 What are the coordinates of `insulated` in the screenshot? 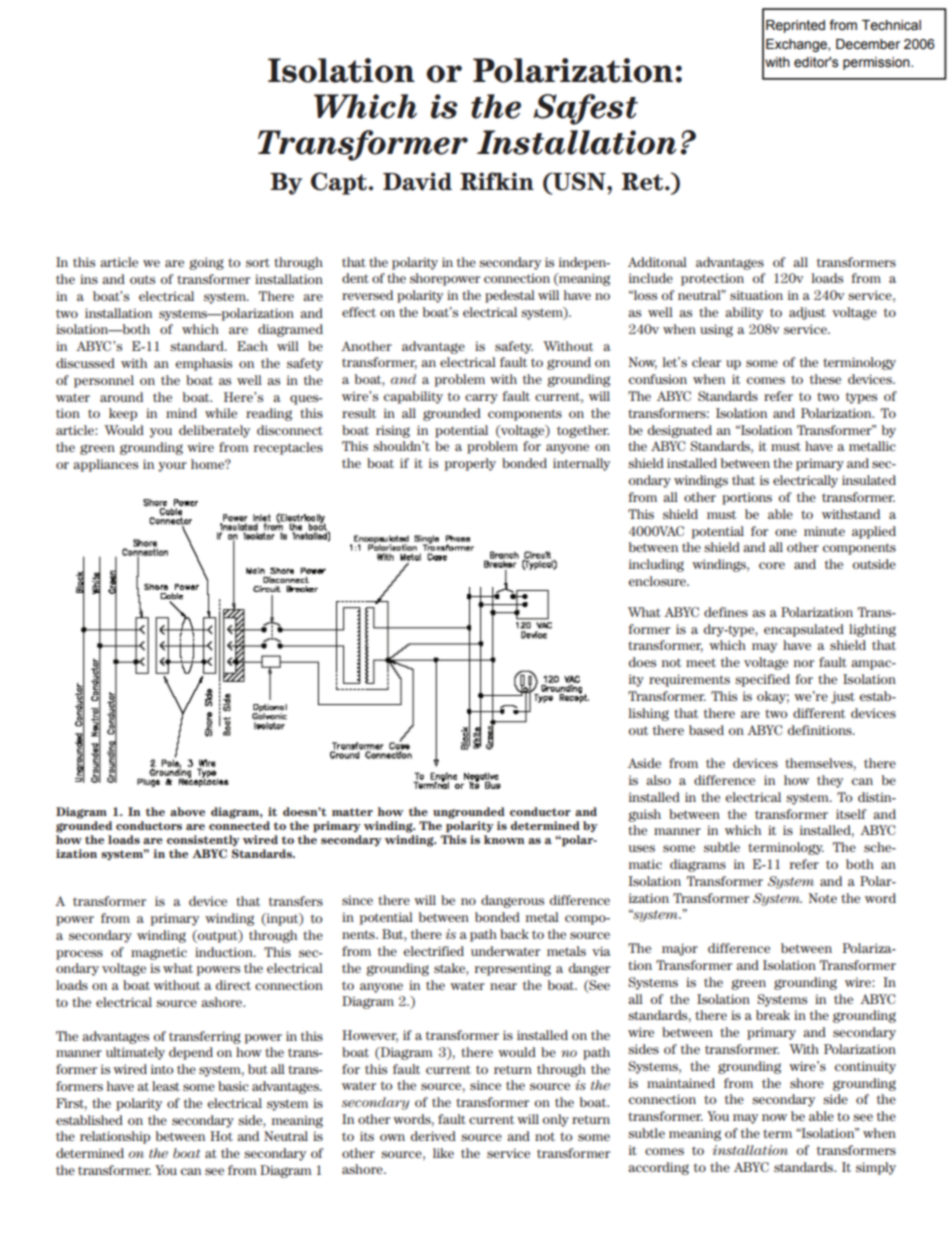 It's located at (869, 480).
